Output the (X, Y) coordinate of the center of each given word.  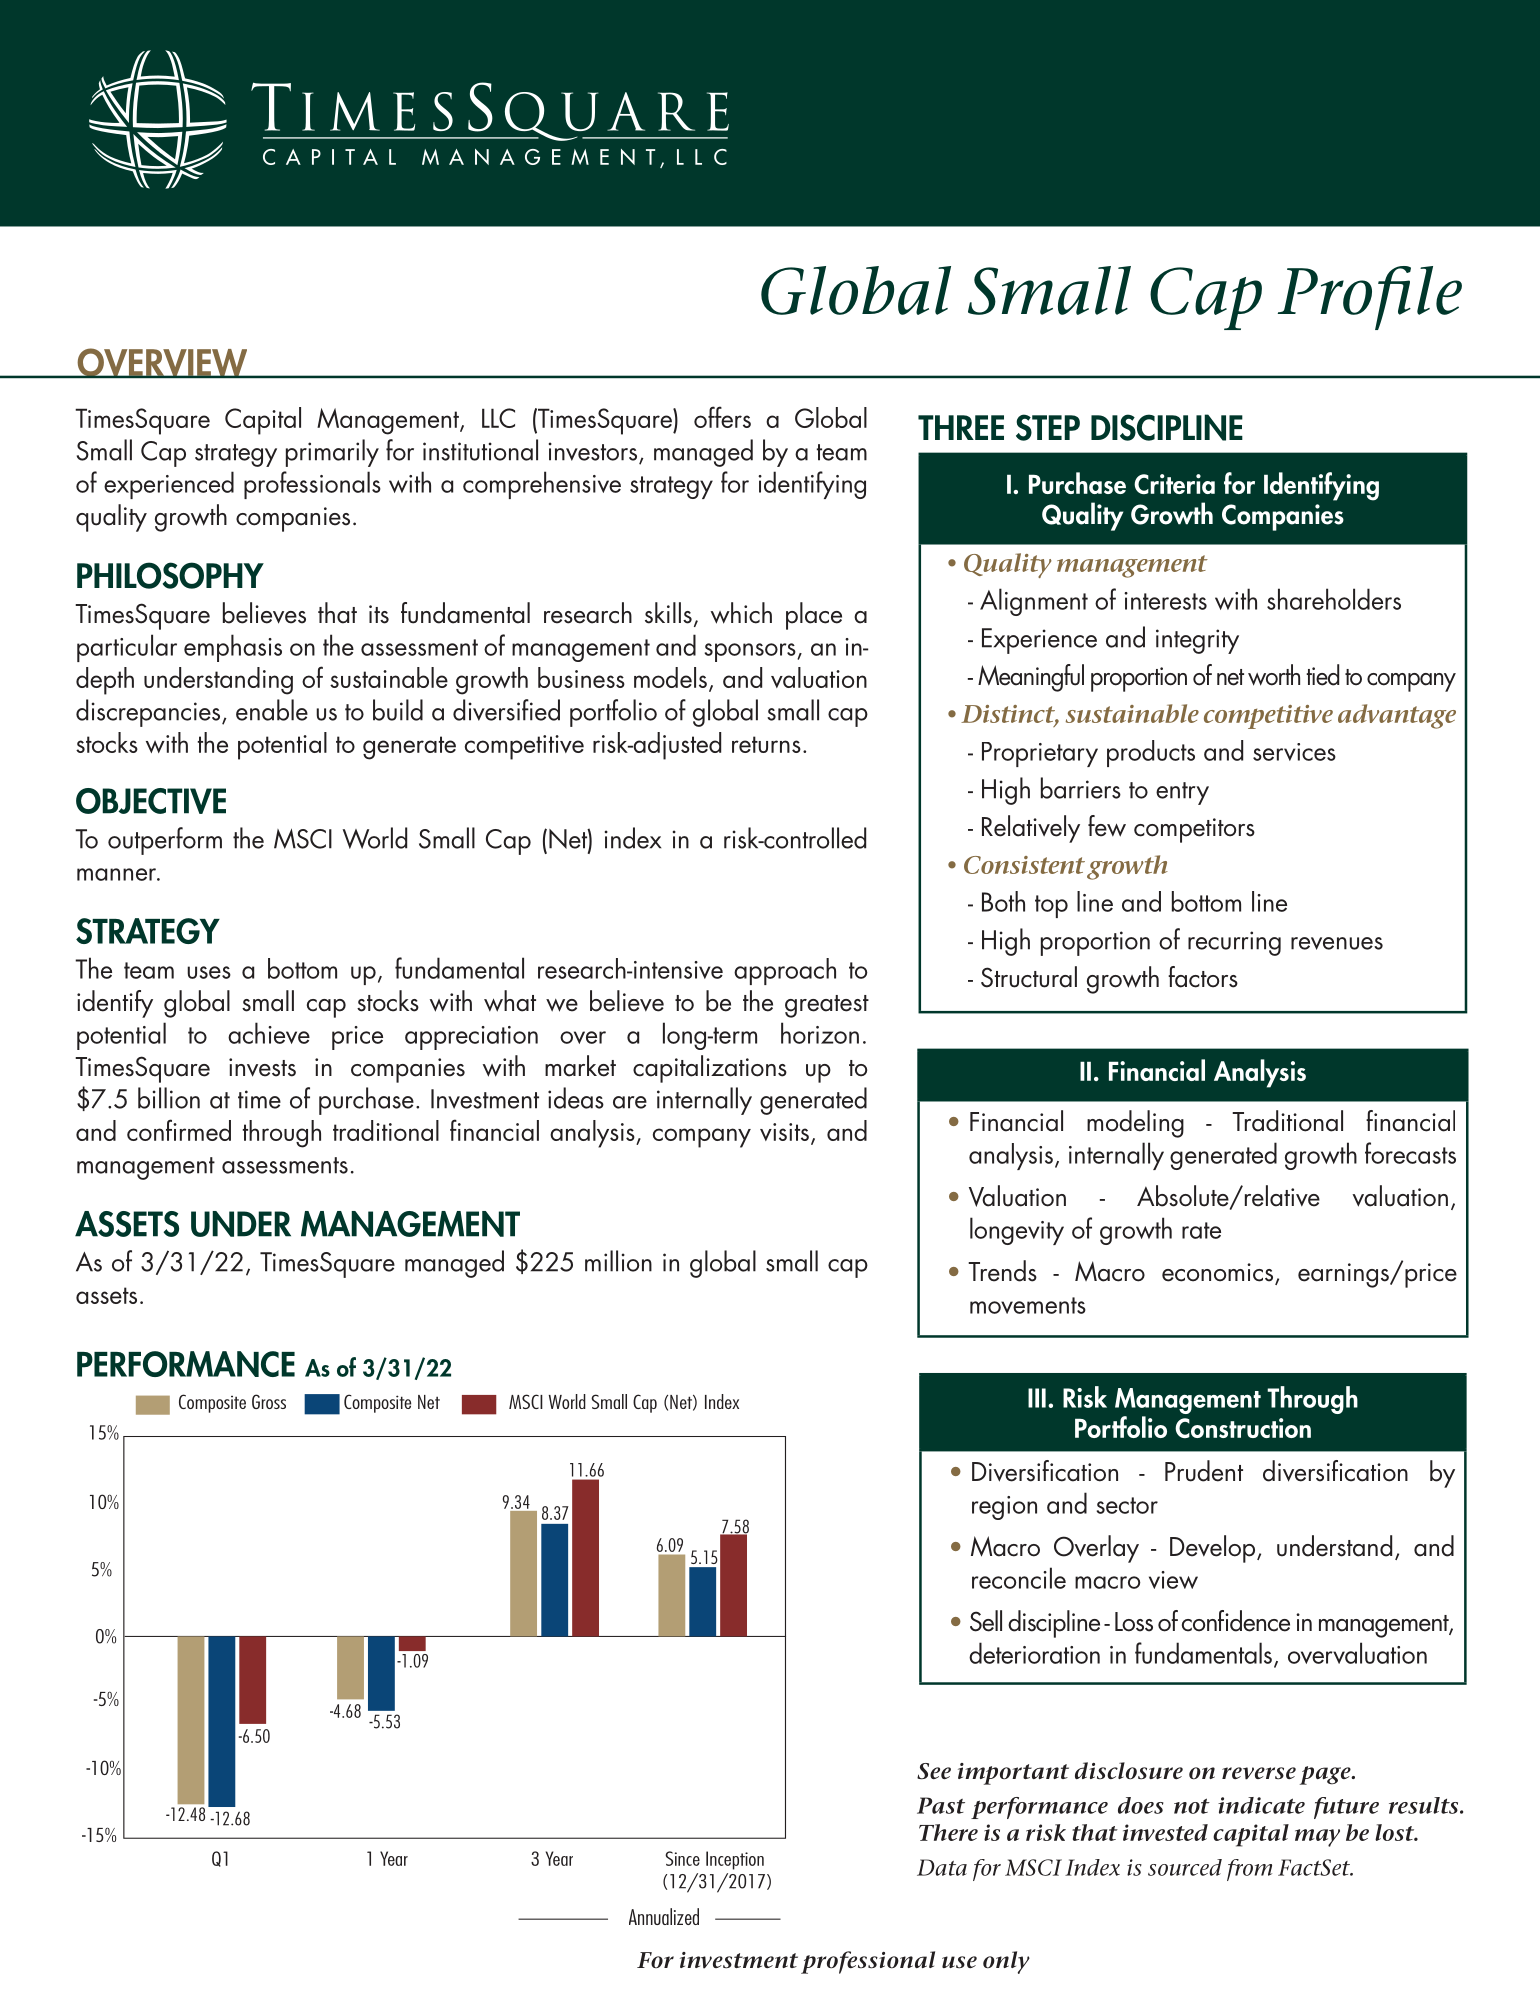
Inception (735, 1860)
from (1249, 1870)
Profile (1370, 298)
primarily (332, 453)
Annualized (664, 1916)
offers (722, 417)
